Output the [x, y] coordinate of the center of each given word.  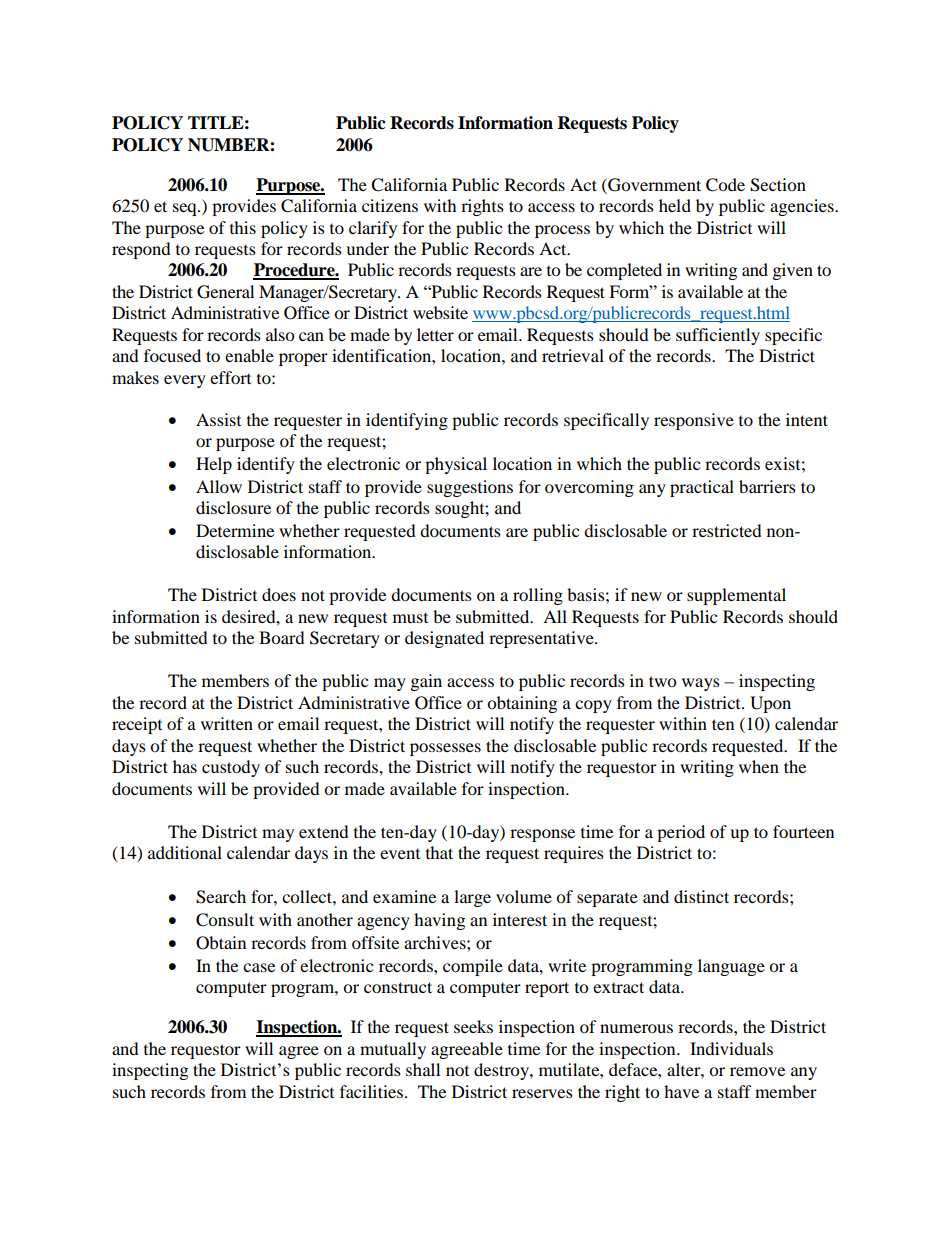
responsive [694, 421]
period [681, 833]
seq [186, 209]
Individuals [731, 1048]
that [439, 852]
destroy [502, 1071]
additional [185, 852]
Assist [218, 419]
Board [282, 637]
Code [725, 185]
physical [456, 465]
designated [444, 639]
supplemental [736, 596]
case [259, 967]
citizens [390, 205]
